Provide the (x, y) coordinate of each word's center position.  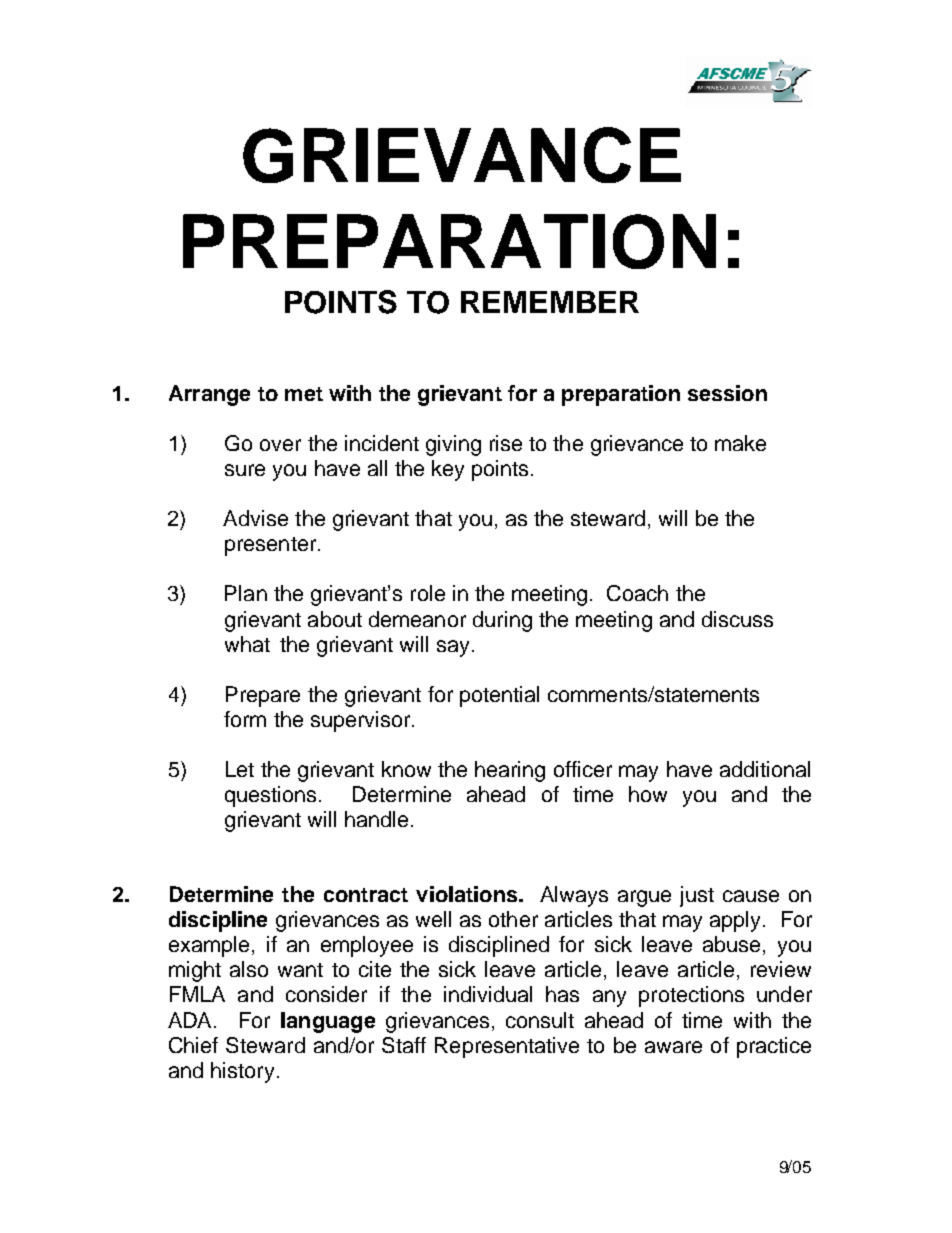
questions (270, 796)
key (448, 470)
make (740, 443)
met (304, 394)
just (697, 896)
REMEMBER (550, 302)
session (727, 393)
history (242, 1072)
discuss (737, 619)
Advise (255, 518)
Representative (507, 1047)
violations (468, 894)
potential (499, 696)
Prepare (263, 696)
